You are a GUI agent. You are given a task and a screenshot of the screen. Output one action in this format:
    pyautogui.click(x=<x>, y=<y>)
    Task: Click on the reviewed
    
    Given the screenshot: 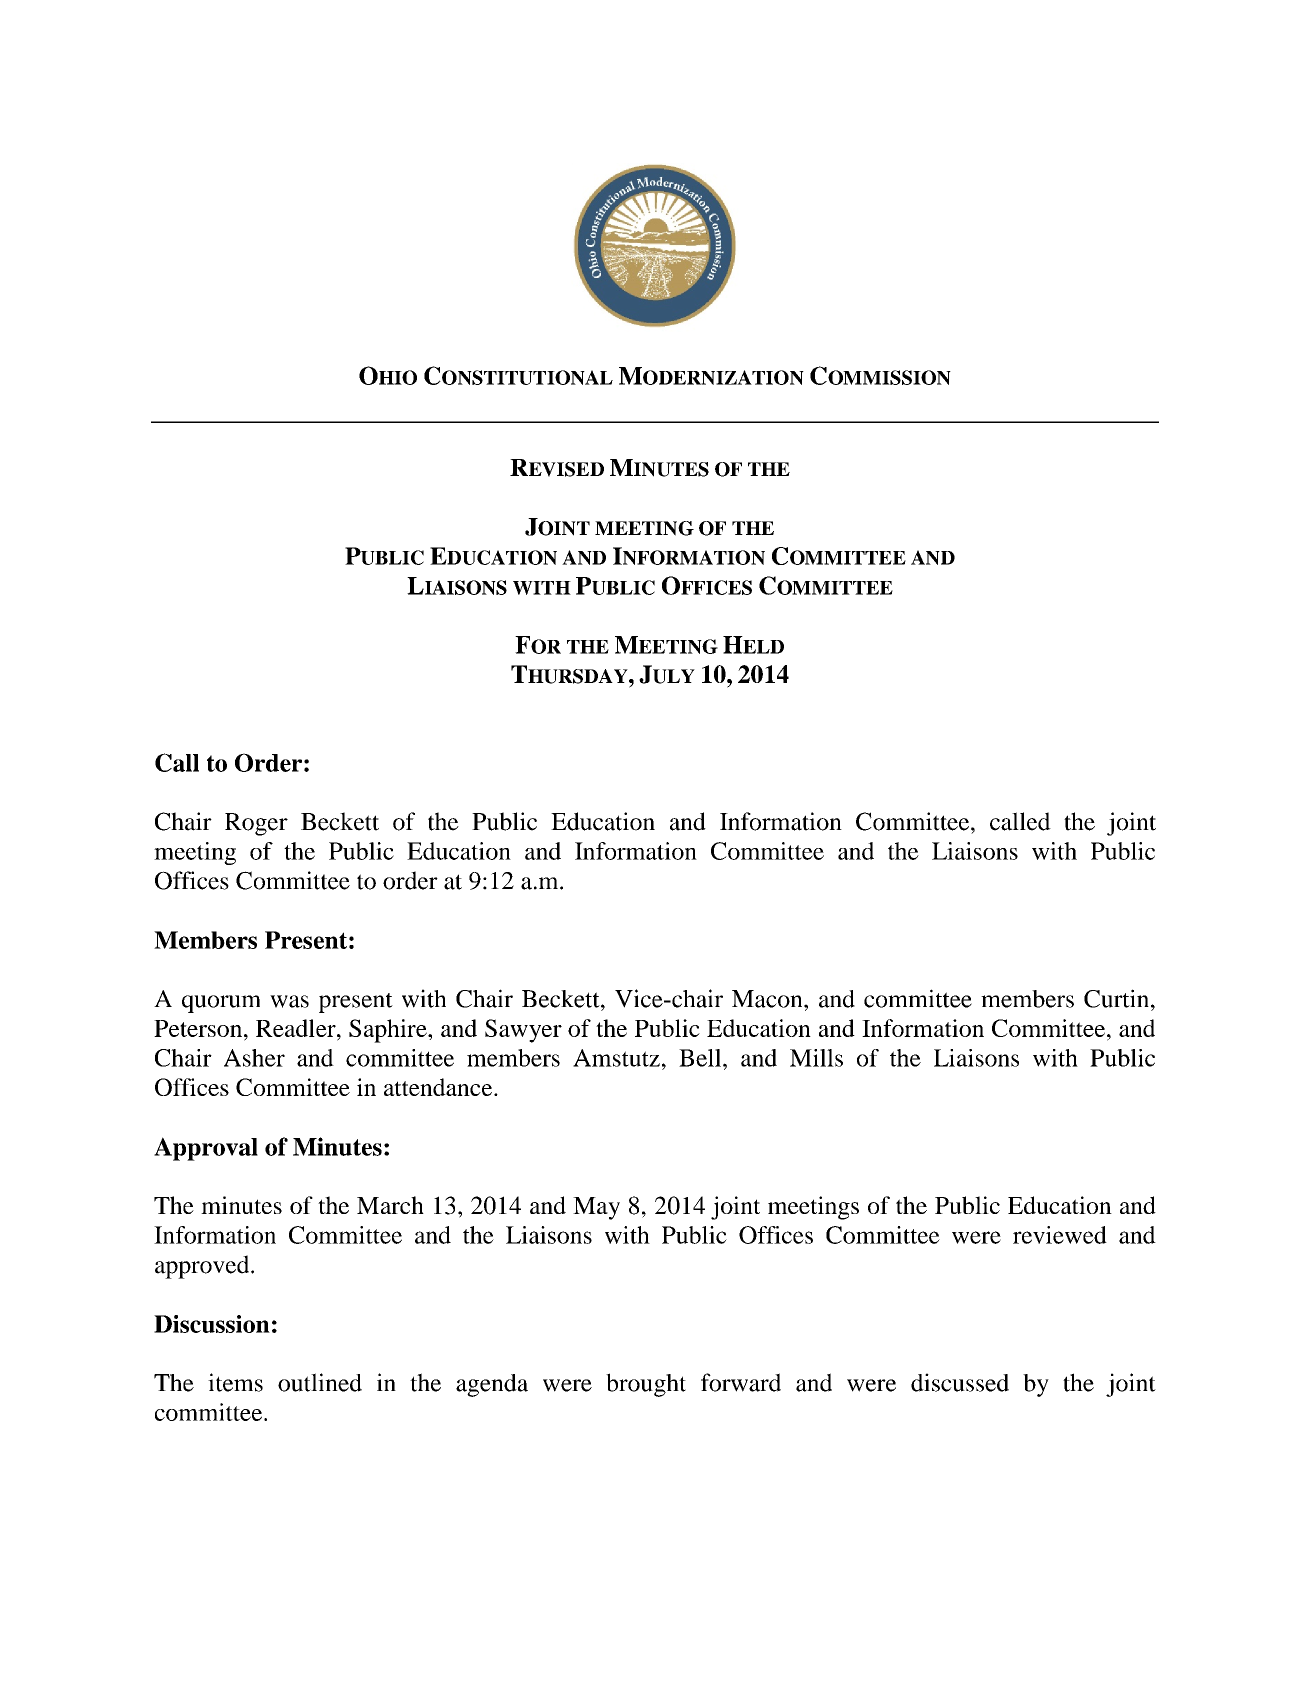 What is the action you would take?
    pyautogui.click(x=1060, y=1235)
